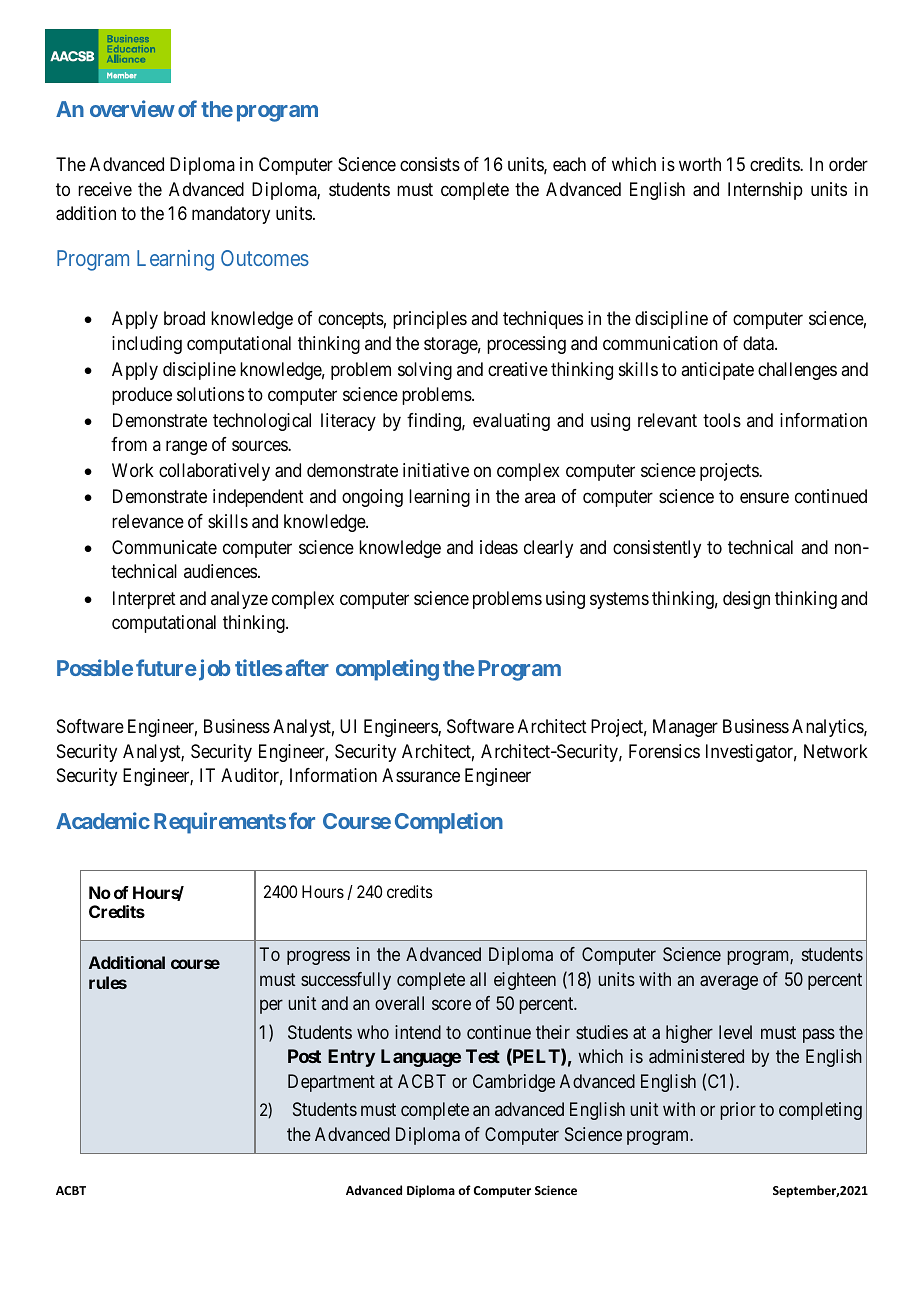 Image resolution: width=924 pixels, height=1307 pixels. I want to click on average, so click(729, 982).
